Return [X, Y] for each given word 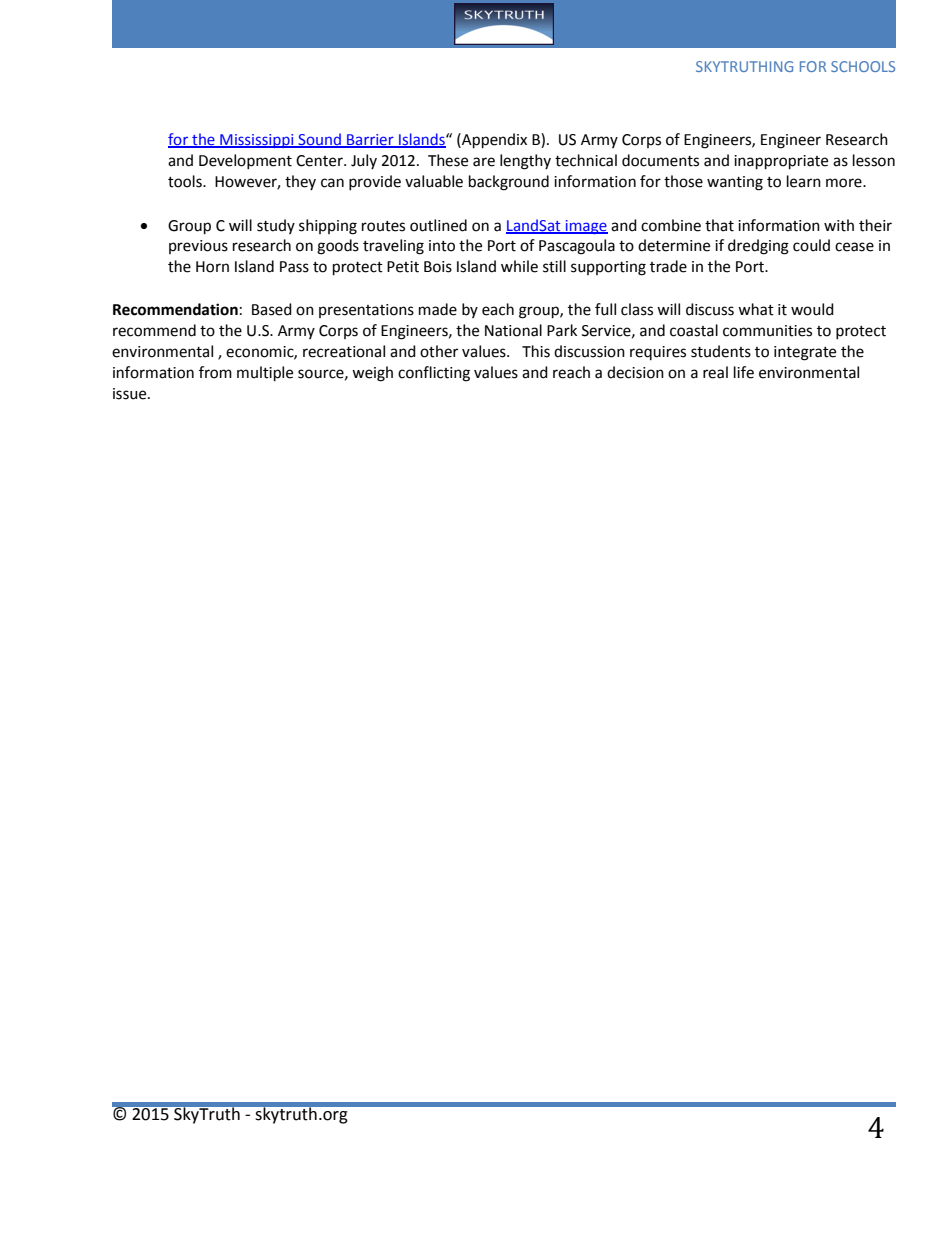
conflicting [434, 374]
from [215, 372]
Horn [212, 267]
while [519, 266]
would [812, 309]
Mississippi [257, 141]
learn [804, 181]
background [509, 183]
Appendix [493, 141]
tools [186, 181]
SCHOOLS [863, 66]
